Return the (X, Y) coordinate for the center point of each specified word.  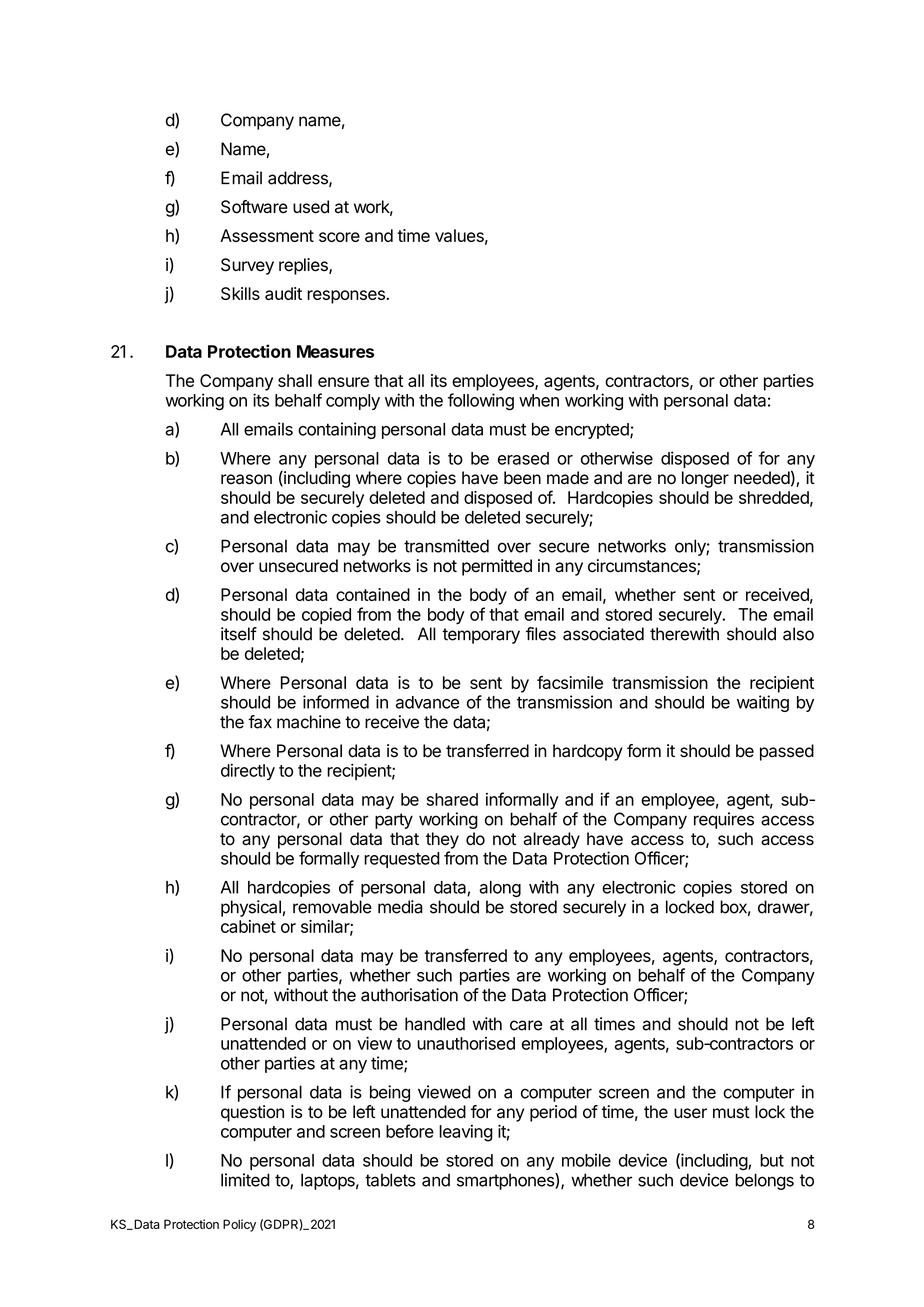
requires (724, 820)
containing (337, 430)
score (339, 237)
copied (326, 615)
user (690, 1113)
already (551, 840)
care (526, 1025)
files (541, 634)
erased (523, 458)
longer (705, 479)
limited (245, 1180)
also (798, 634)
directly (248, 771)
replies (304, 266)
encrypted (593, 431)
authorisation (409, 995)
